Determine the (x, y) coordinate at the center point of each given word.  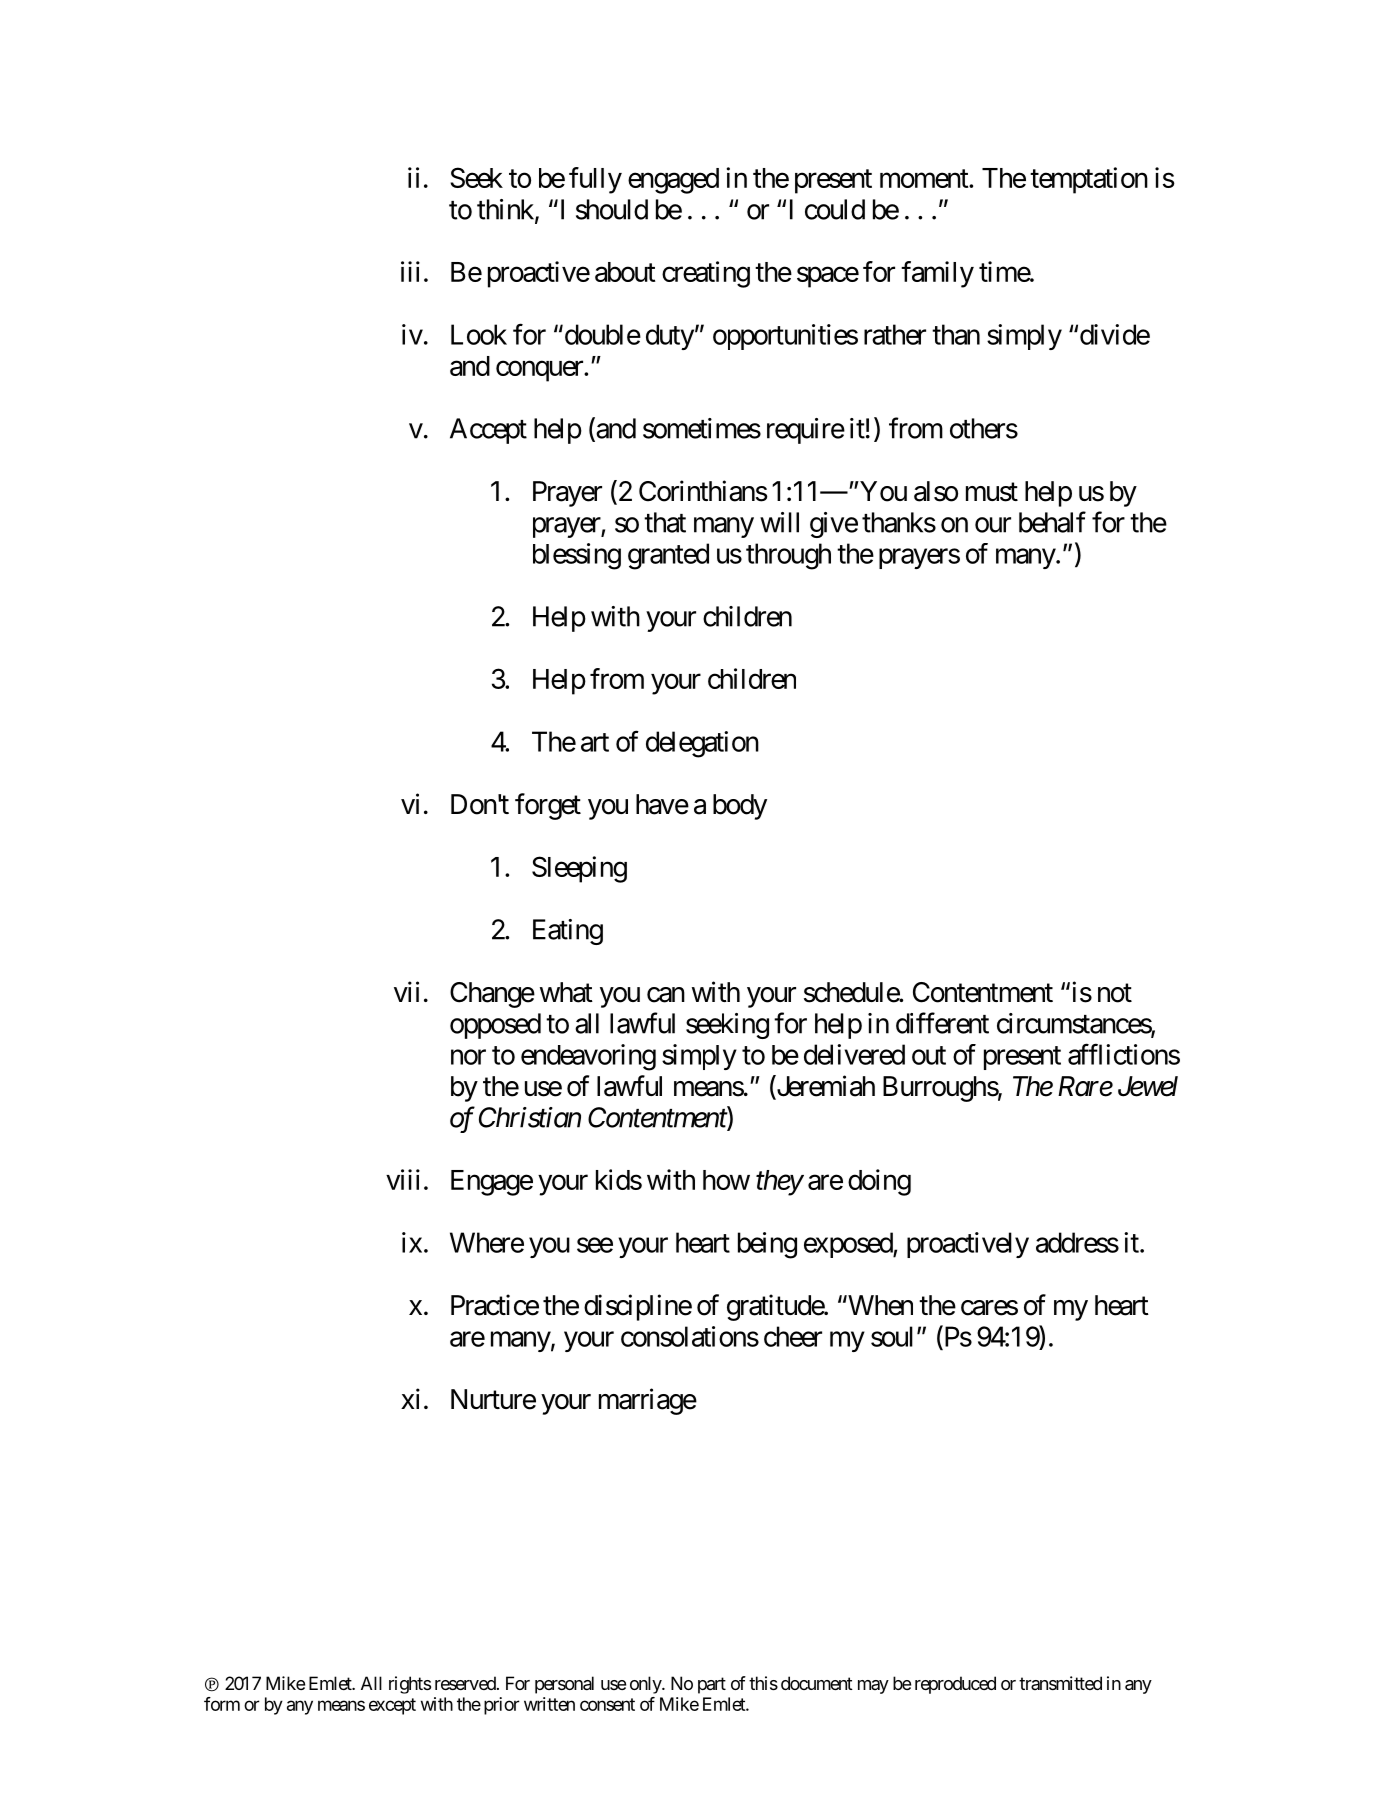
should (612, 209)
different (942, 1023)
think (506, 210)
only (646, 1685)
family (937, 274)
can (666, 995)
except (392, 1706)
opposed (495, 1026)
